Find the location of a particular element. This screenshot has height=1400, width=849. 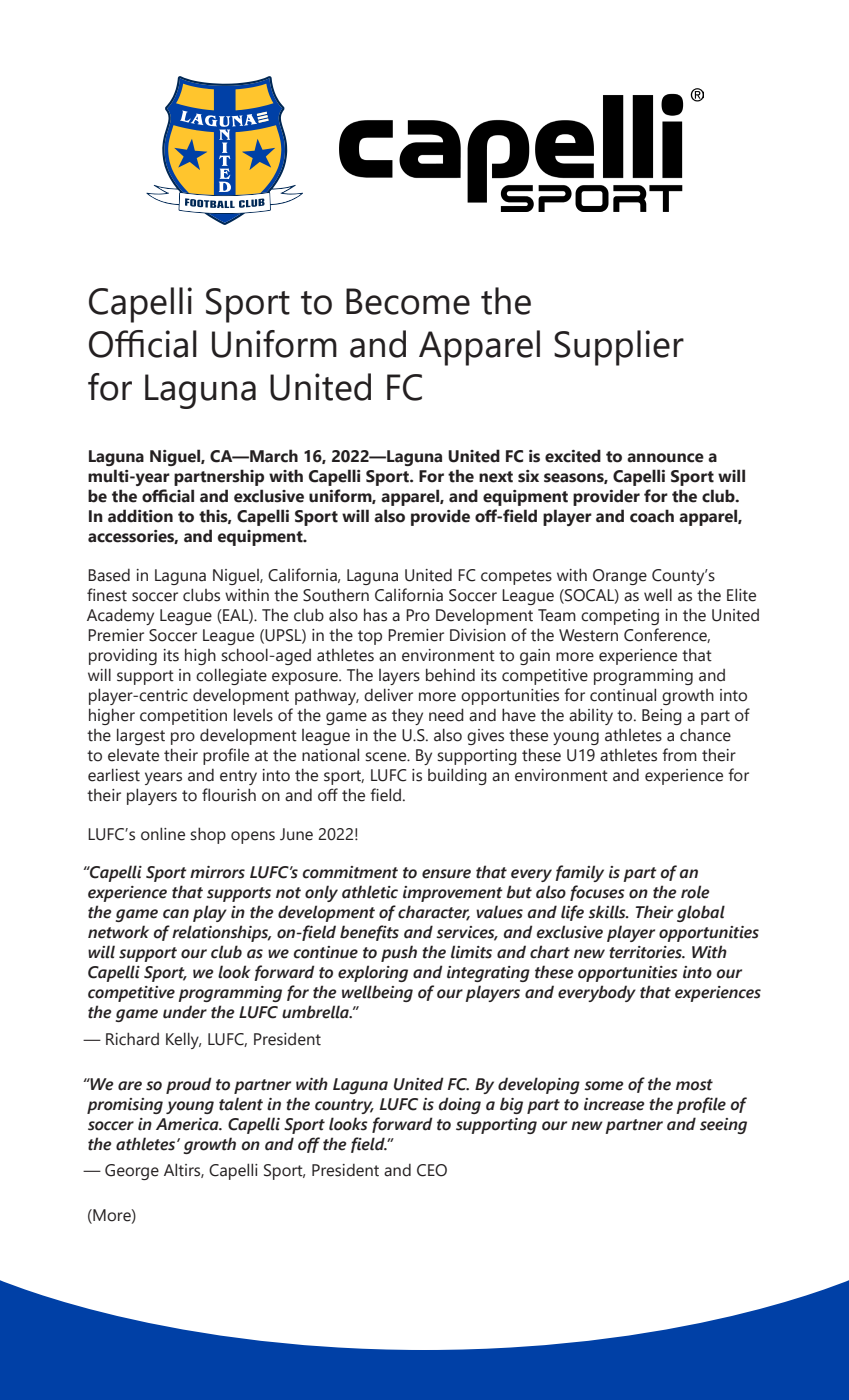

America is located at coordinates (188, 1124).
